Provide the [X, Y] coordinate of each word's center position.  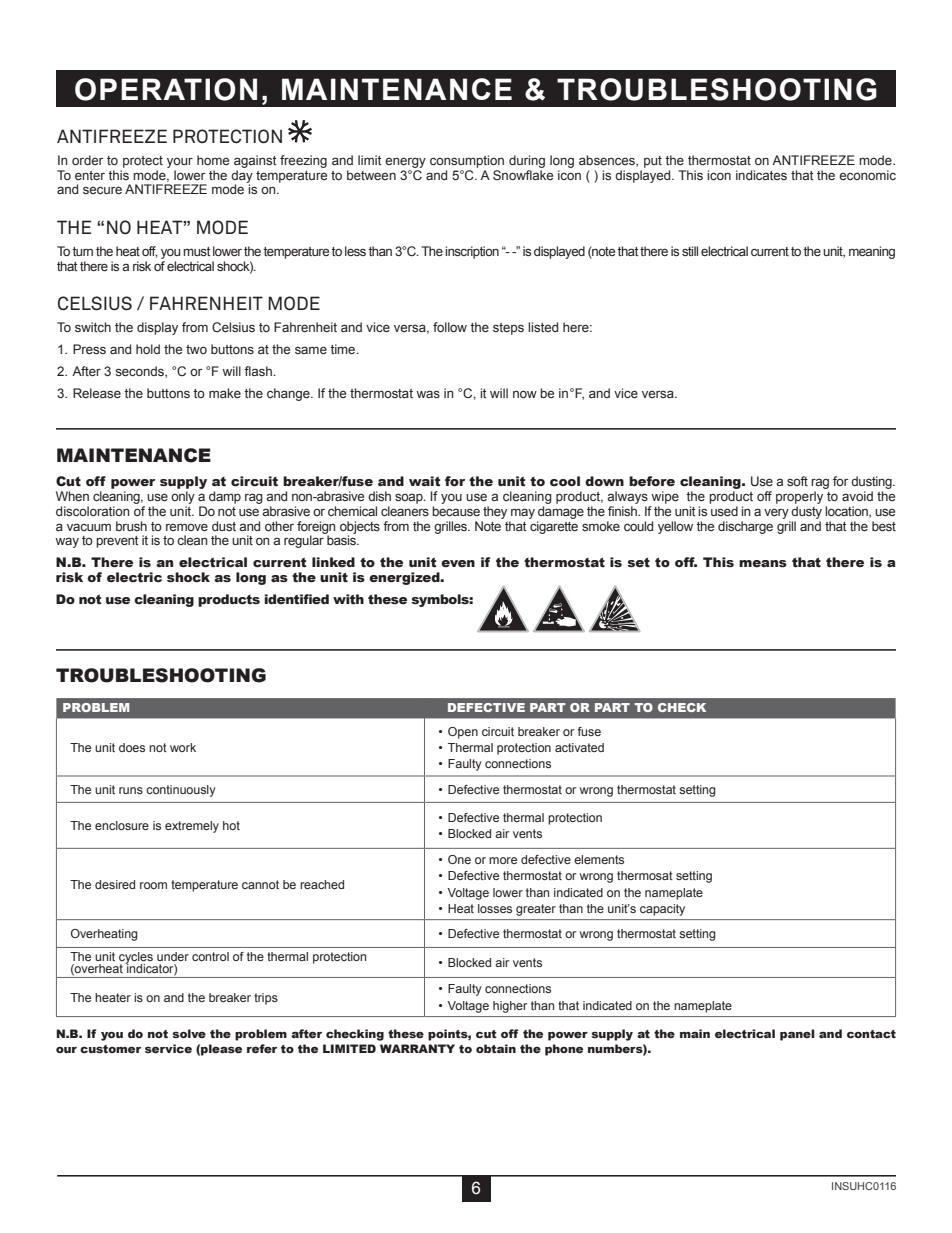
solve [189, 1033]
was [428, 394]
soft [797, 481]
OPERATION [166, 89]
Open [463, 733]
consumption [467, 161]
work [183, 747]
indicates [761, 175]
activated [579, 747]
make [225, 393]
